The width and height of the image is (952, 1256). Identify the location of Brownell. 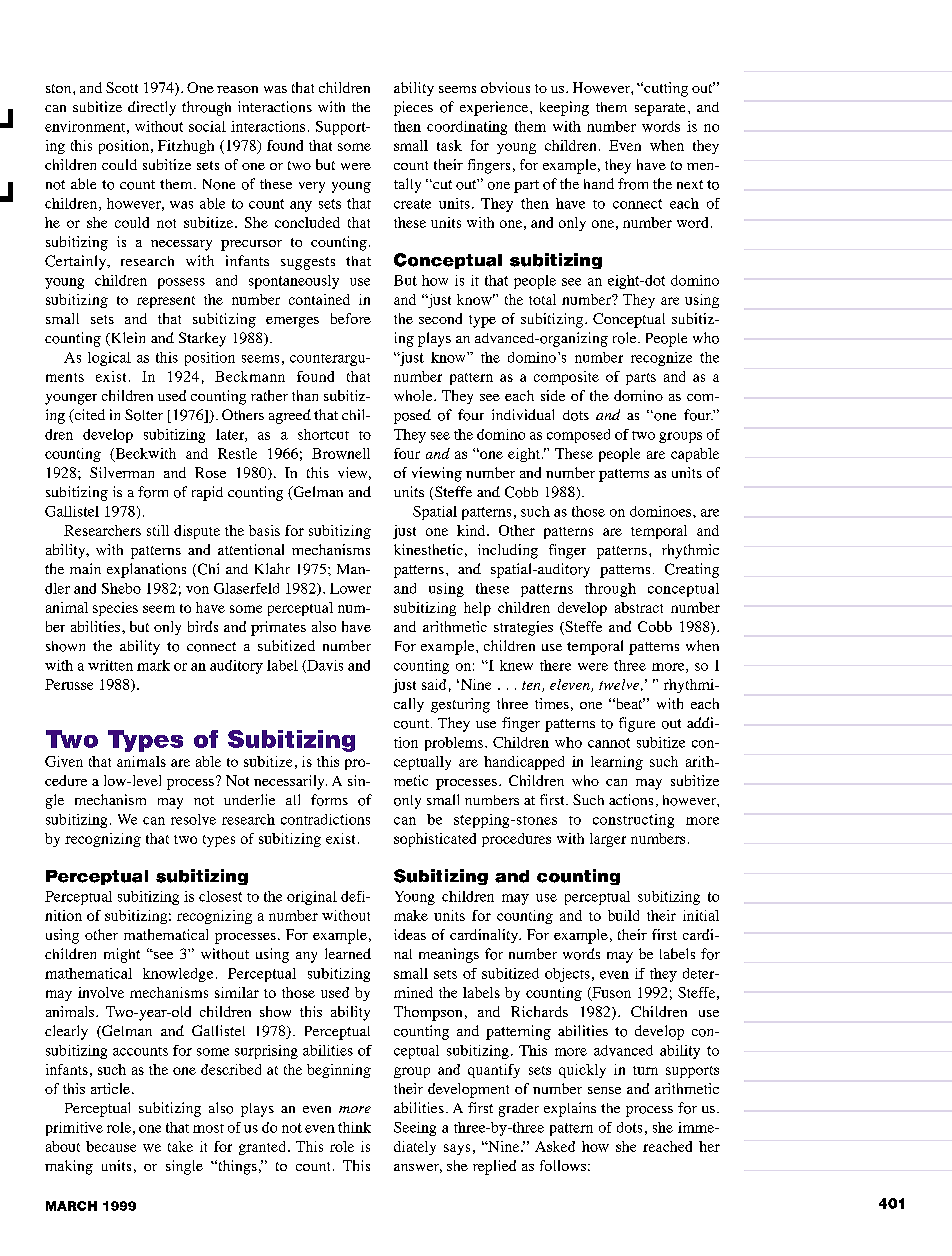
(341, 453).
